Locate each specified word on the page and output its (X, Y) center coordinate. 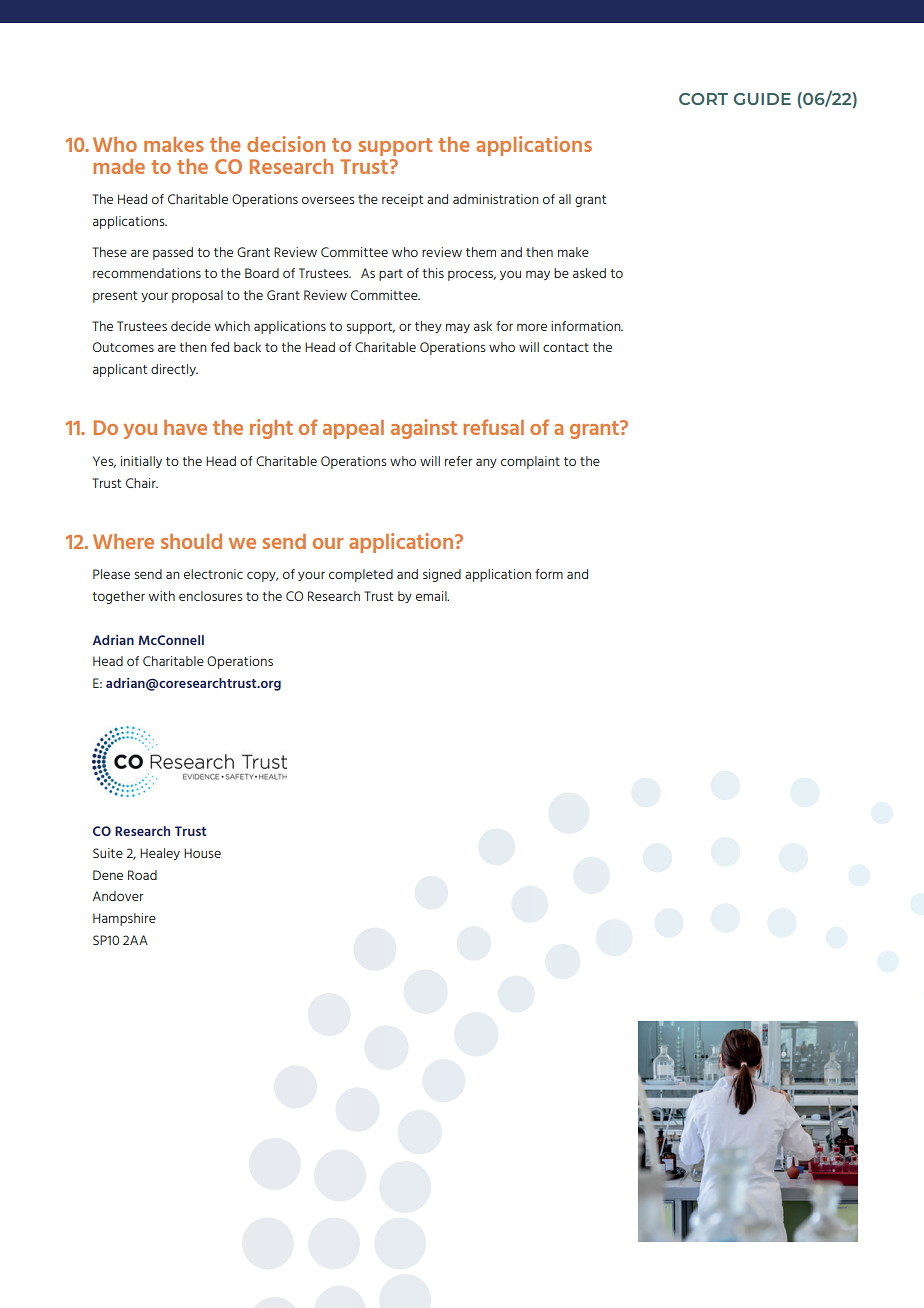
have (185, 427)
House (202, 853)
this (433, 273)
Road (142, 875)
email (432, 596)
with (162, 596)
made (119, 166)
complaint (530, 462)
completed (361, 575)
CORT (703, 99)
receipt (402, 200)
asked (589, 273)
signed (442, 575)
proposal (197, 296)
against (424, 429)
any (486, 463)
